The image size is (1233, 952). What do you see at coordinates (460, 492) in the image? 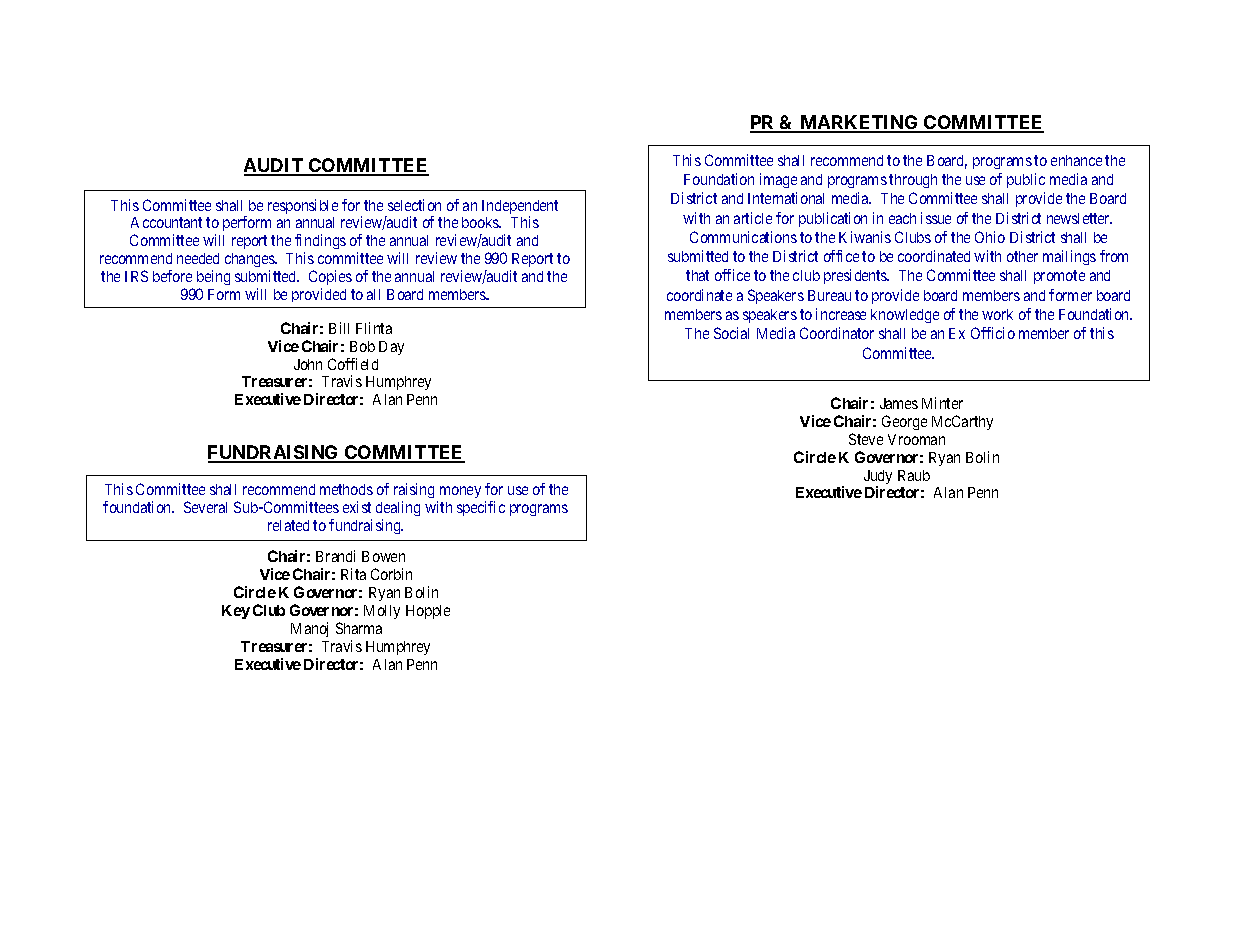
I see `money` at bounding box center [460, 492].
